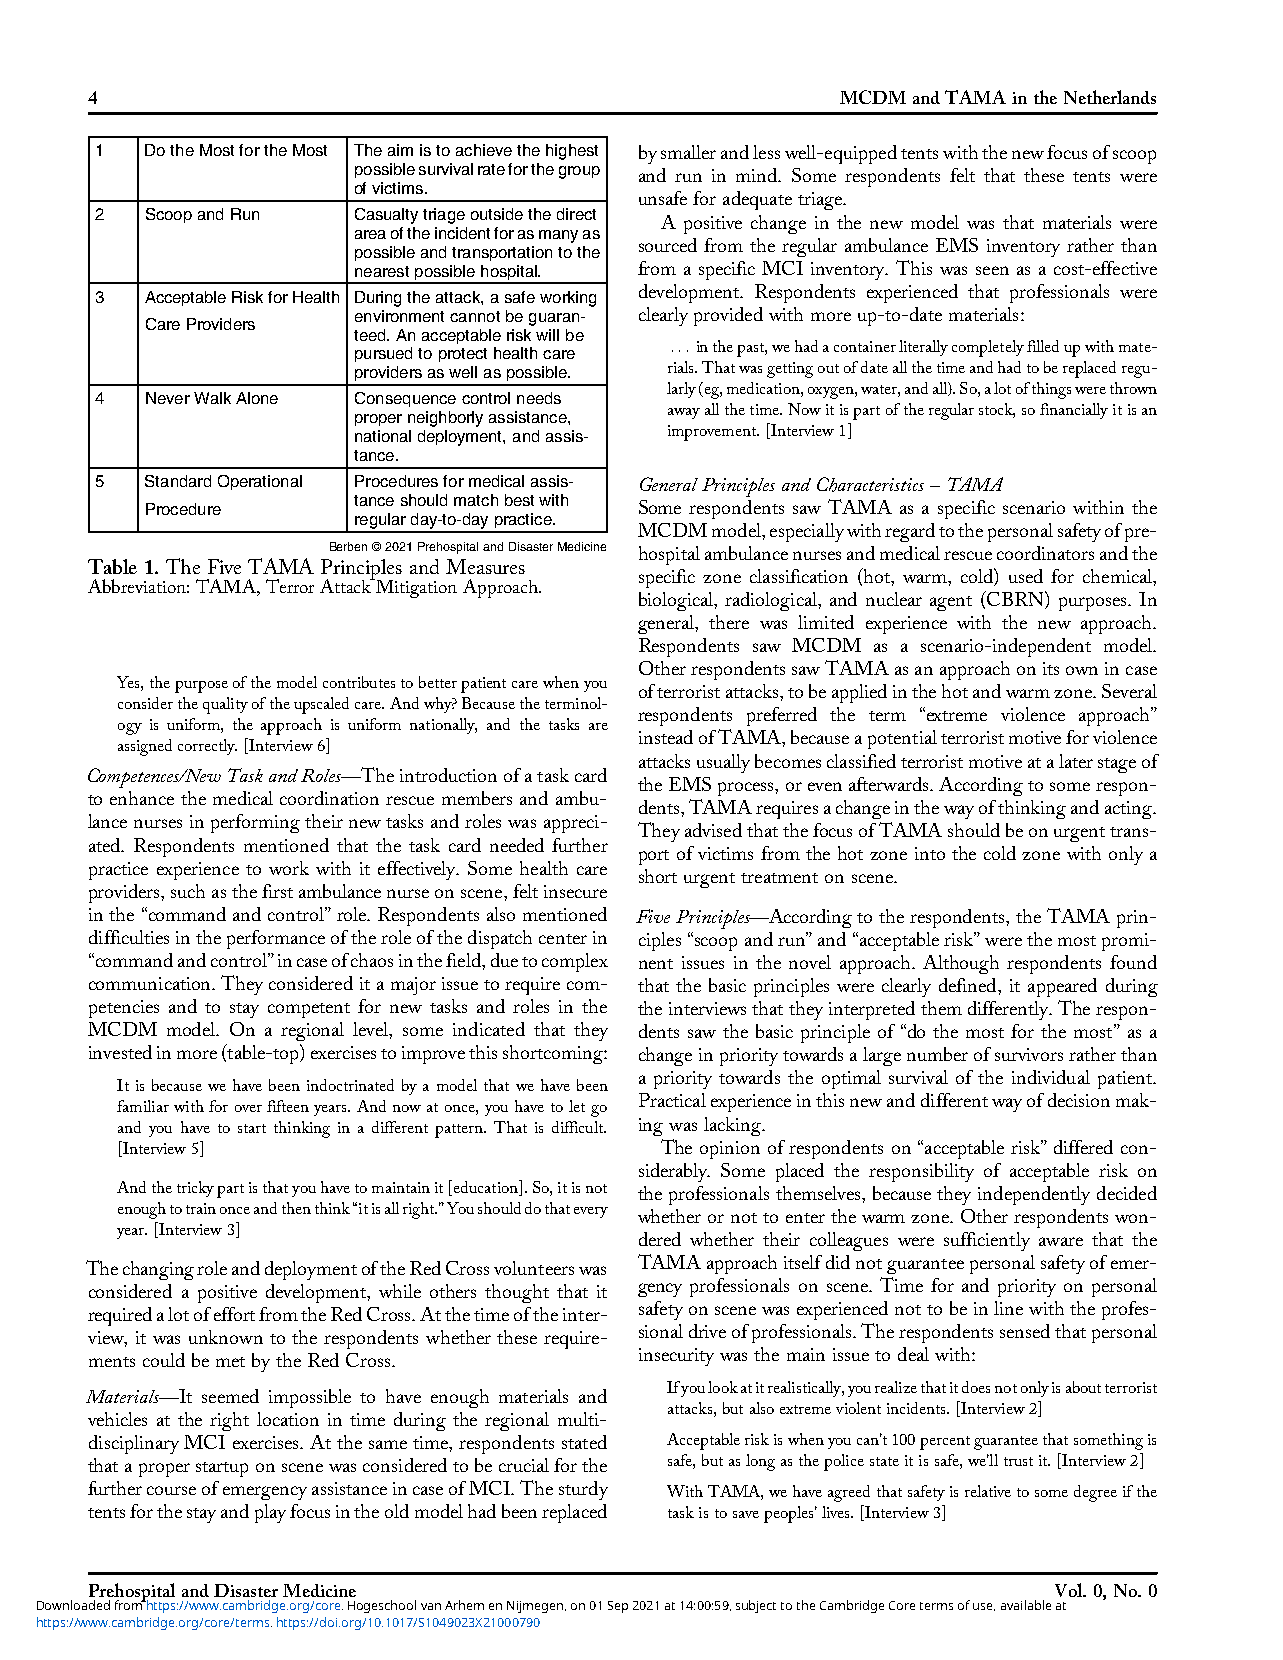  Describe the element at coordinates (400, 150) in the document. I see `aim` at that location.
